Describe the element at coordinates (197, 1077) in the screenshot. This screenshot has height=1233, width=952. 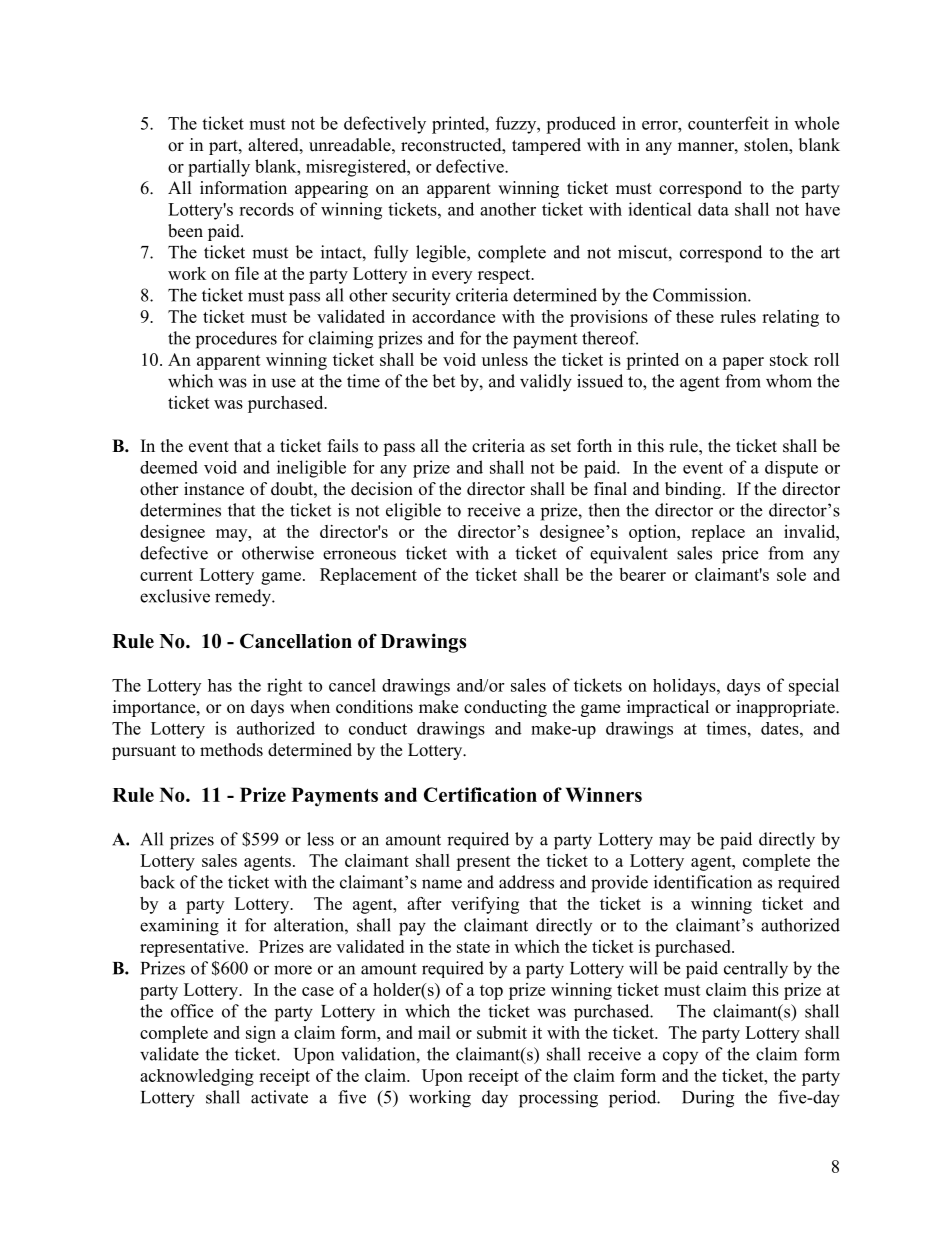
I see `acknowledging` at that location.
